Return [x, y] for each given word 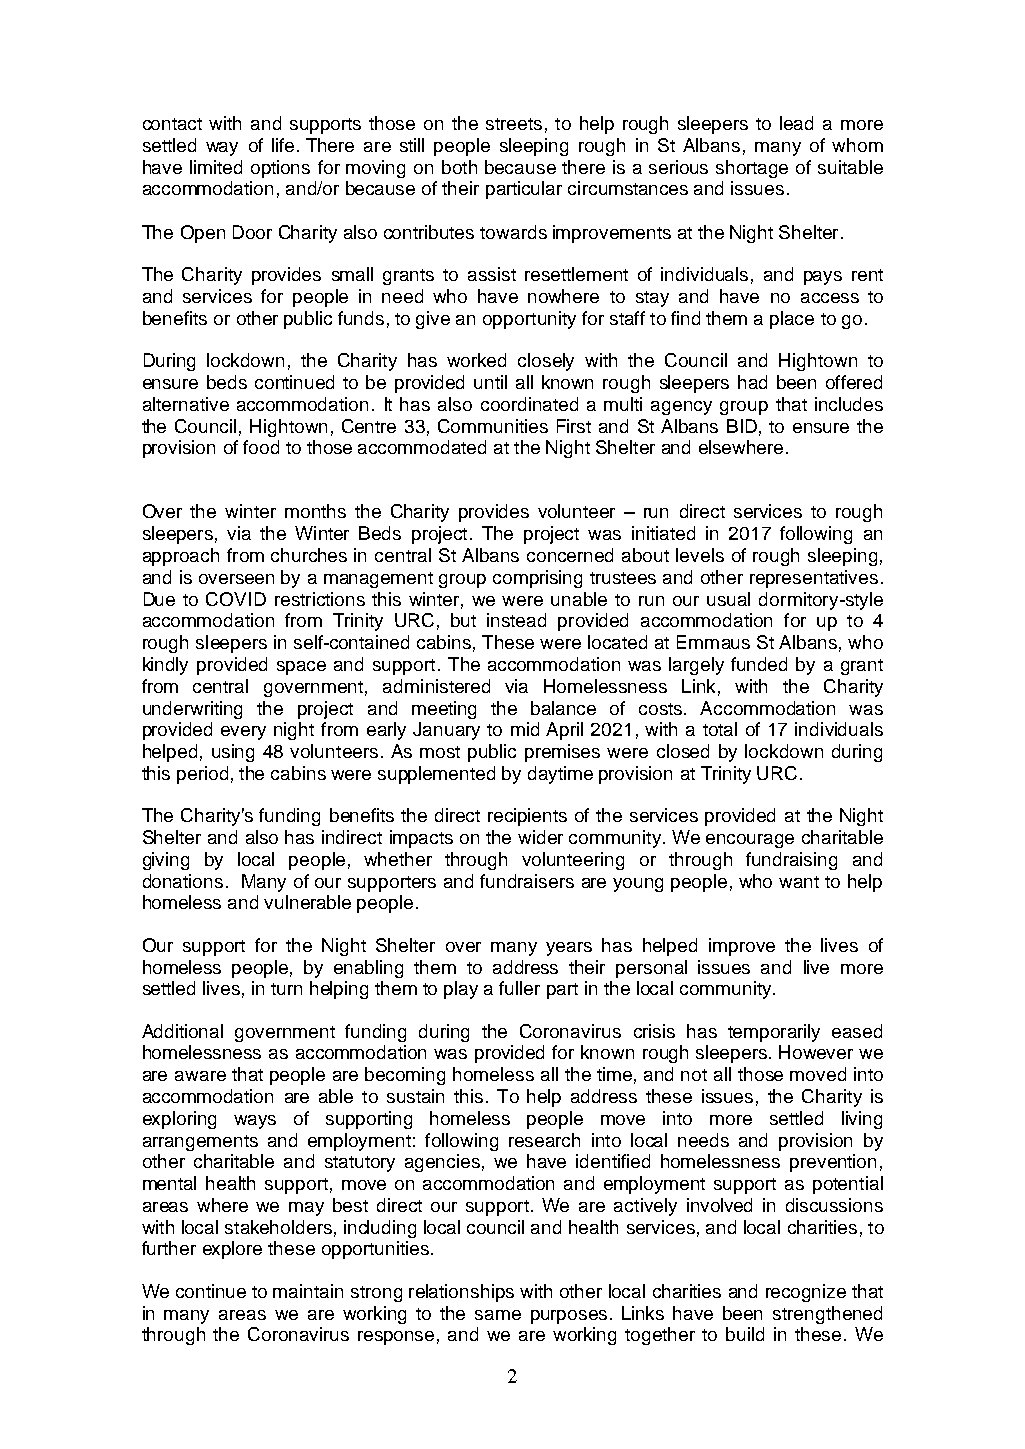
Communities [493, 426]
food [261, 447]
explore [232, 1250]
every [243, 733]
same [498, 1315]
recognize [806, 1293]
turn [286, 989]
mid [525, 729]
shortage [752, 169]
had [752, 382]
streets [514, 124]
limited [216, 167]
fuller [519, 988]
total [720, 729]
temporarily [774, 1033]
